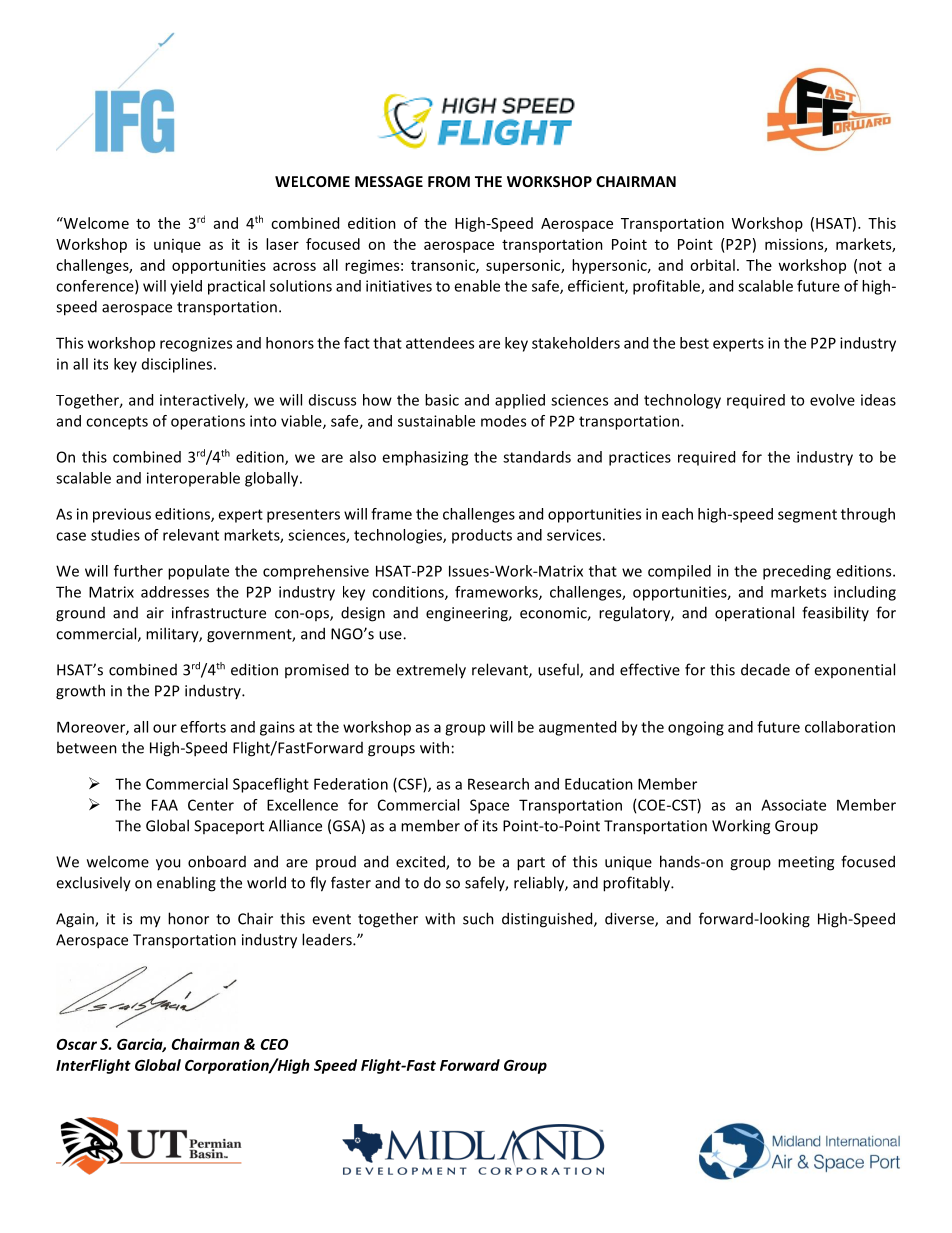 This document has width=952, height=1233. What do you see at coordinates (630, 919) in the document?
I see `diverse` at bounding box center [630, 919].
